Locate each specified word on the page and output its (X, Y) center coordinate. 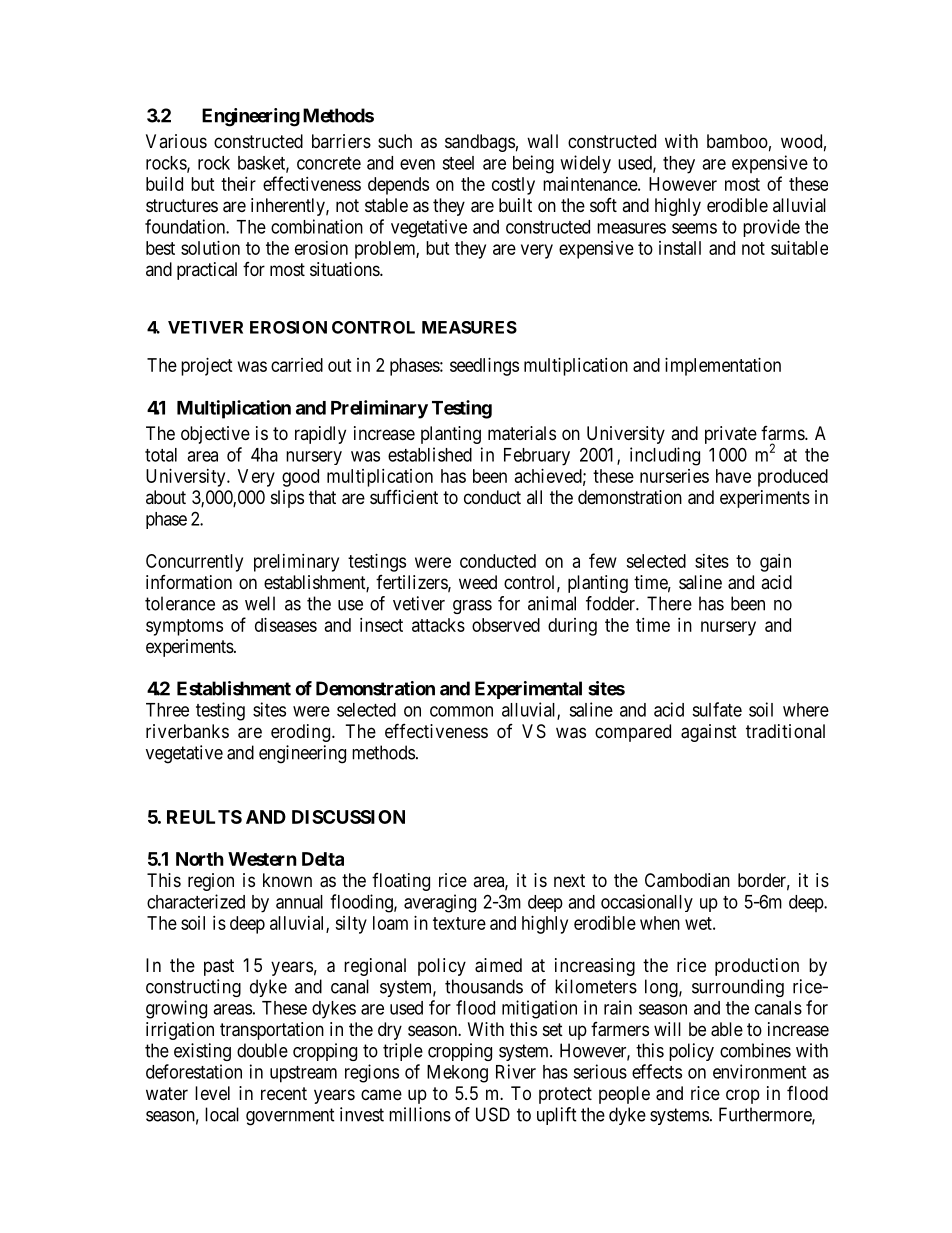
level (212, 1093)
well (260, 603)
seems (694, 228)
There (669, 603)
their (238, 184)
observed (506, 625)
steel (458, 163)
